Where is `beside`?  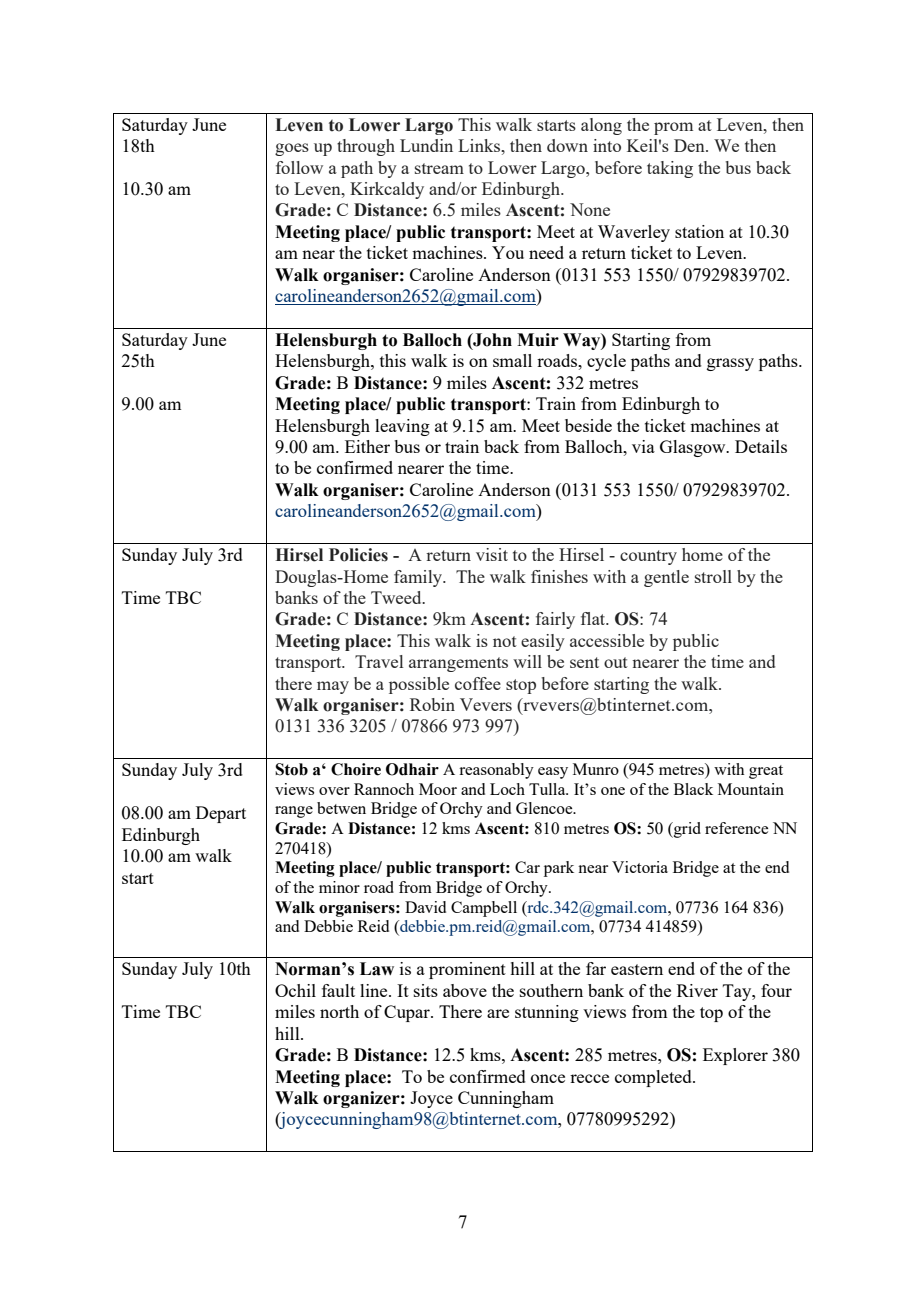 beside is located at coordinates (588, 425).
